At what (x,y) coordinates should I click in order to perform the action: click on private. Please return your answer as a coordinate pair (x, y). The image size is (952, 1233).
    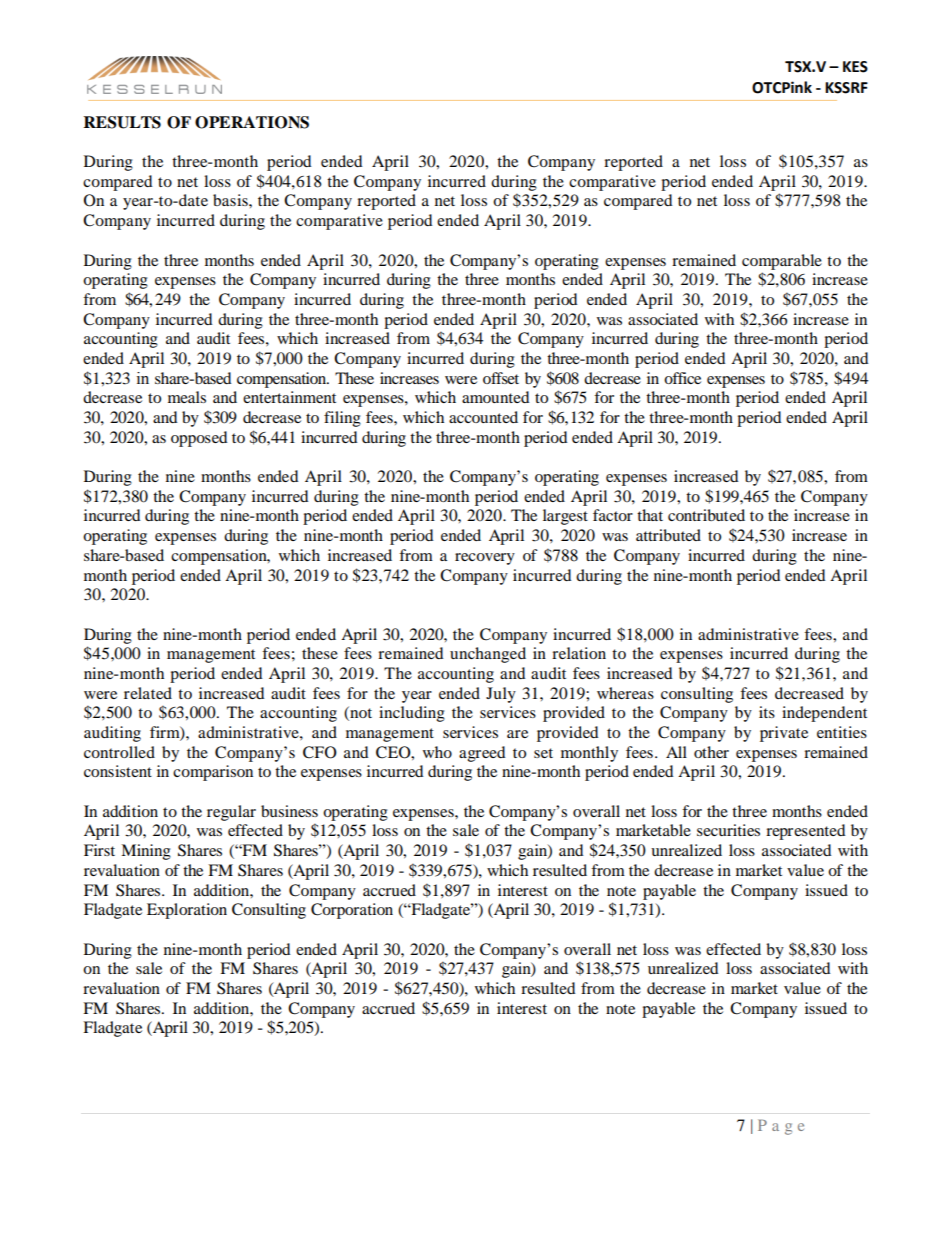
    Looking at the image, I should click on (784, 734).
